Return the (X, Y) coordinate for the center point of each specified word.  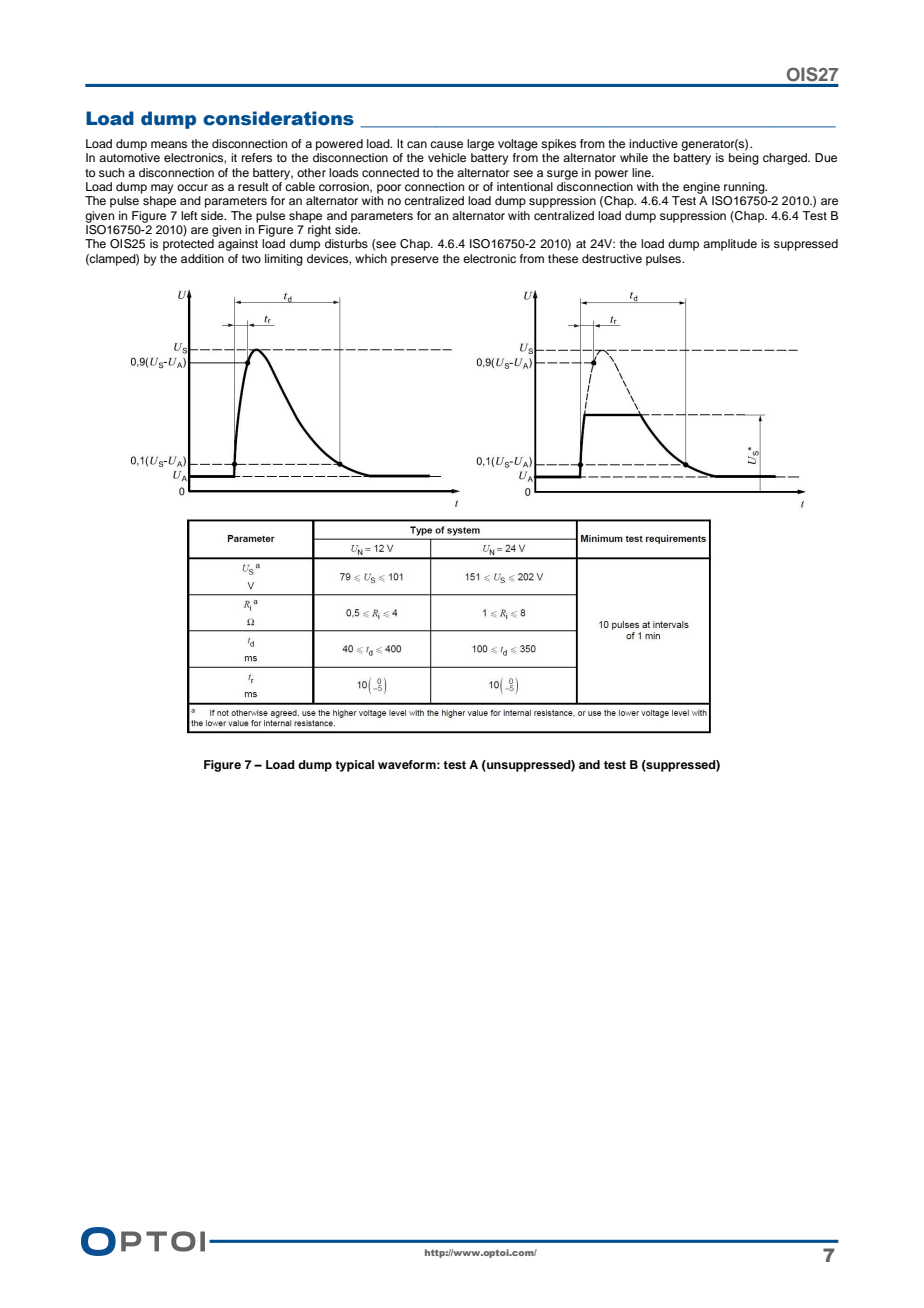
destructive (612, 258)
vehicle (447, 157)
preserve (415, 261)
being (744, 159)
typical (354, 766)
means (169, 144)
